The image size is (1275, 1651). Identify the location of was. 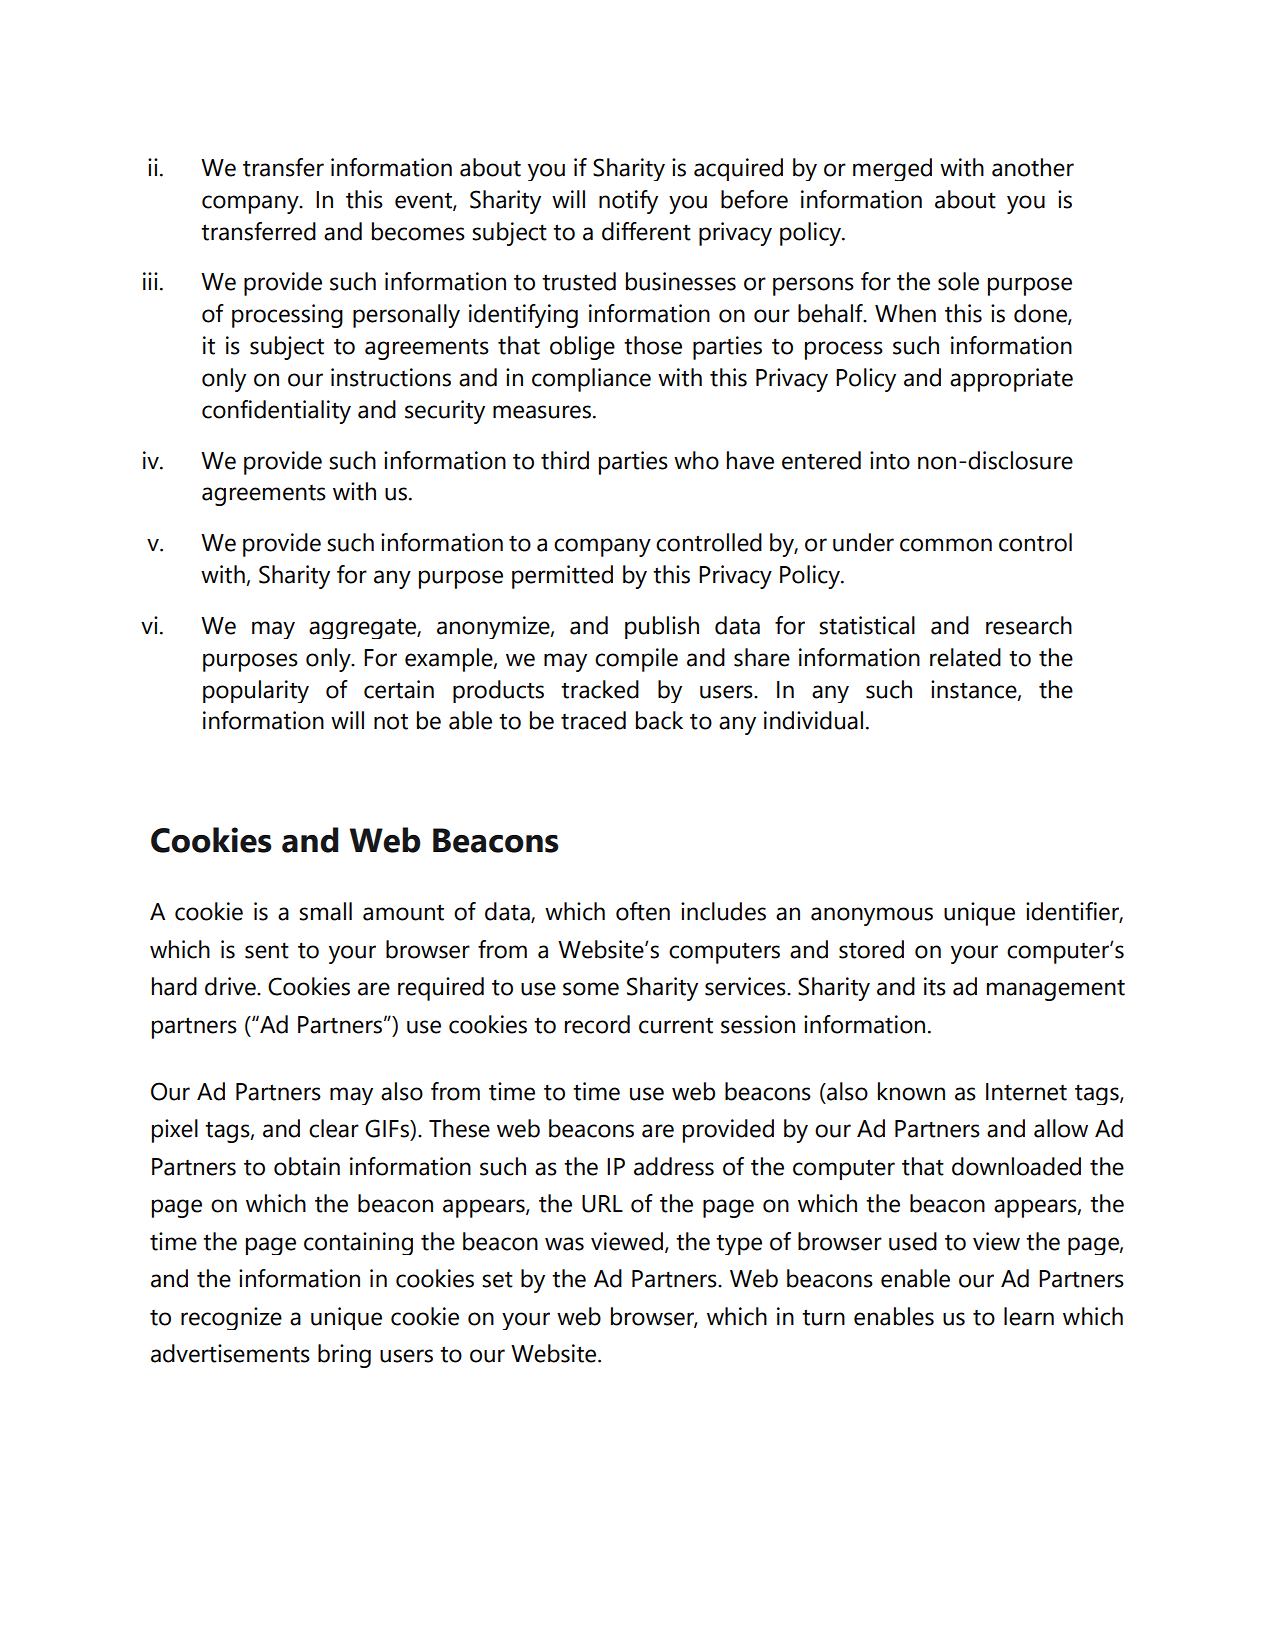
(564, 1244).
